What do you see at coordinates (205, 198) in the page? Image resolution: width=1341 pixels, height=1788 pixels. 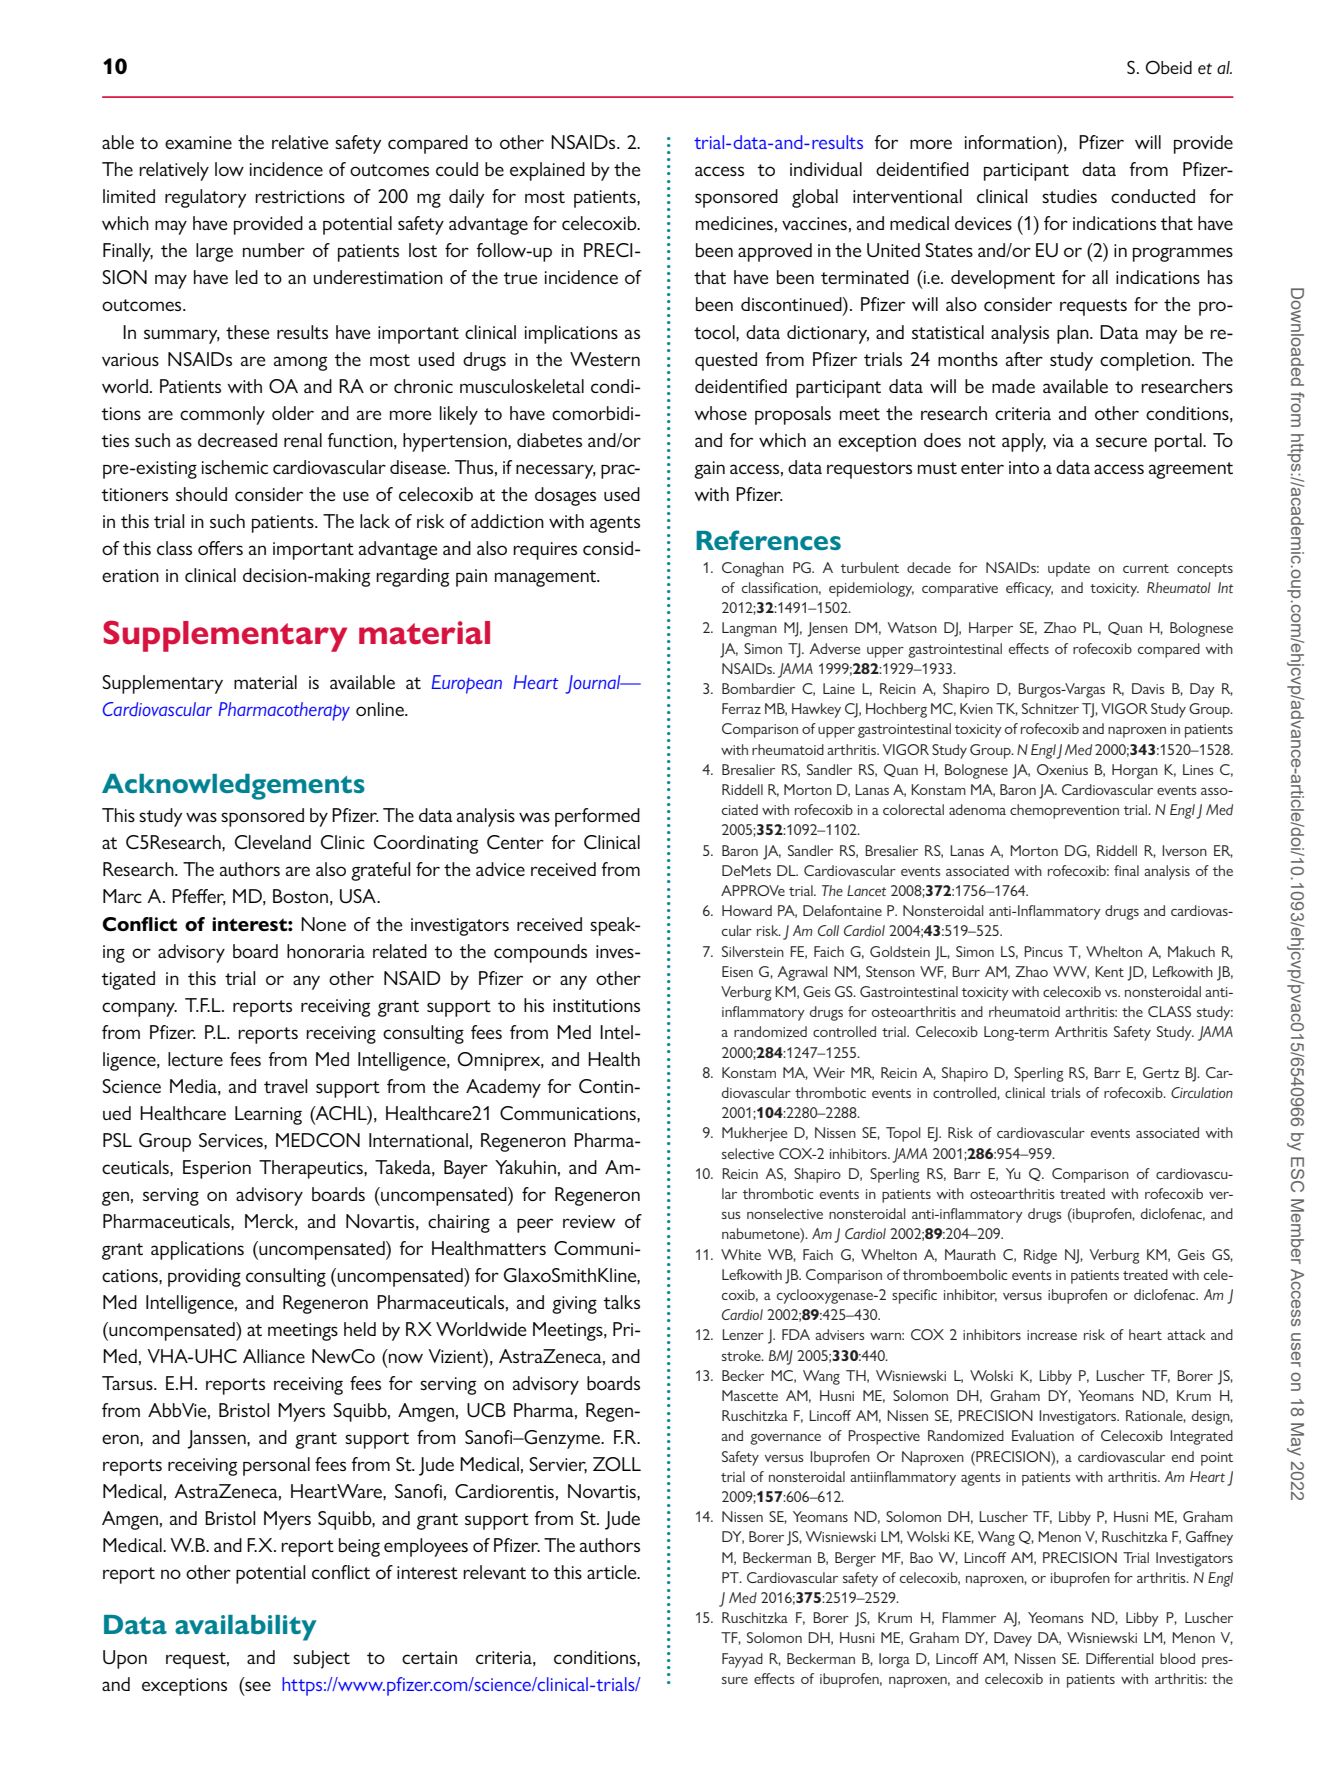 I see `regulatory` at bounding box center [205, 198].
